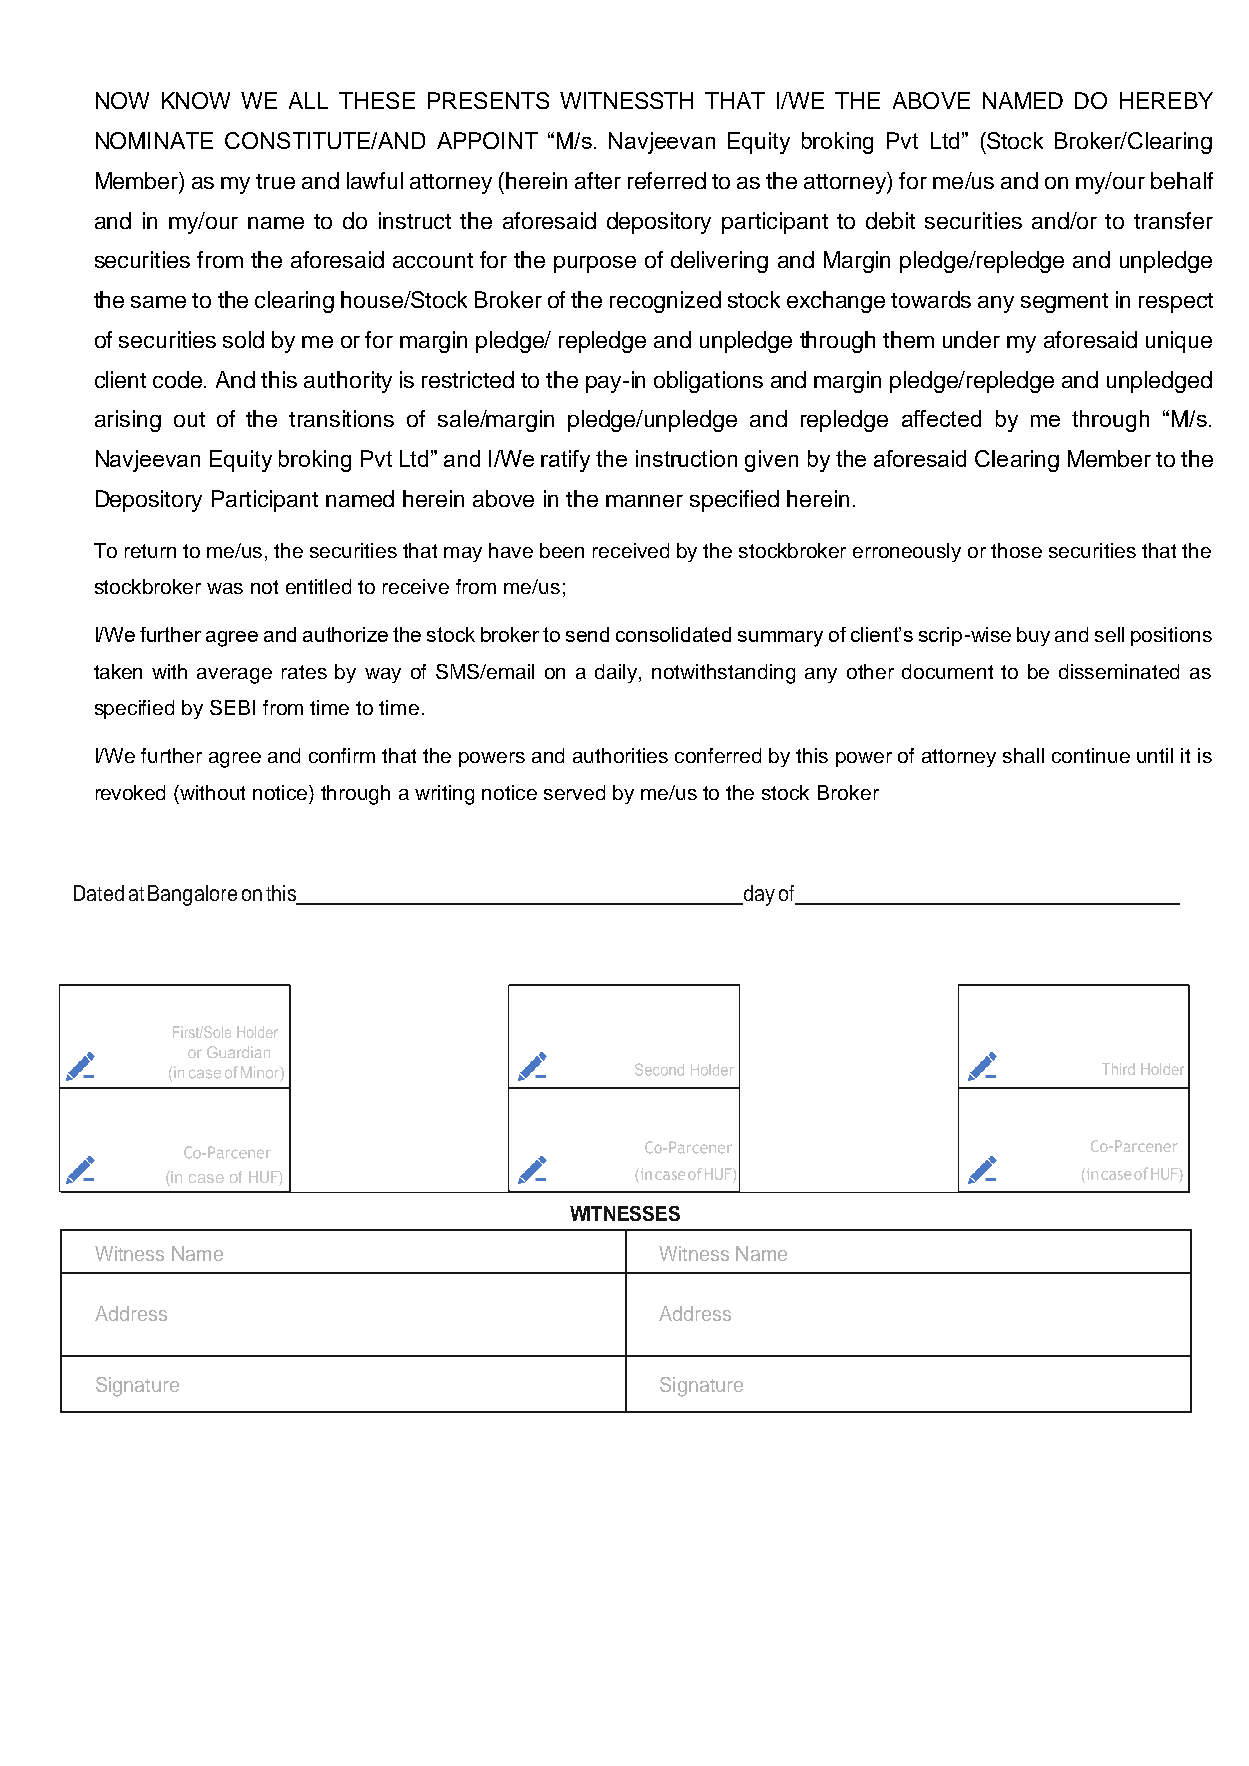  Describe the element at coordinates (234, 676) in the screenshot. I see `average` at that location.
